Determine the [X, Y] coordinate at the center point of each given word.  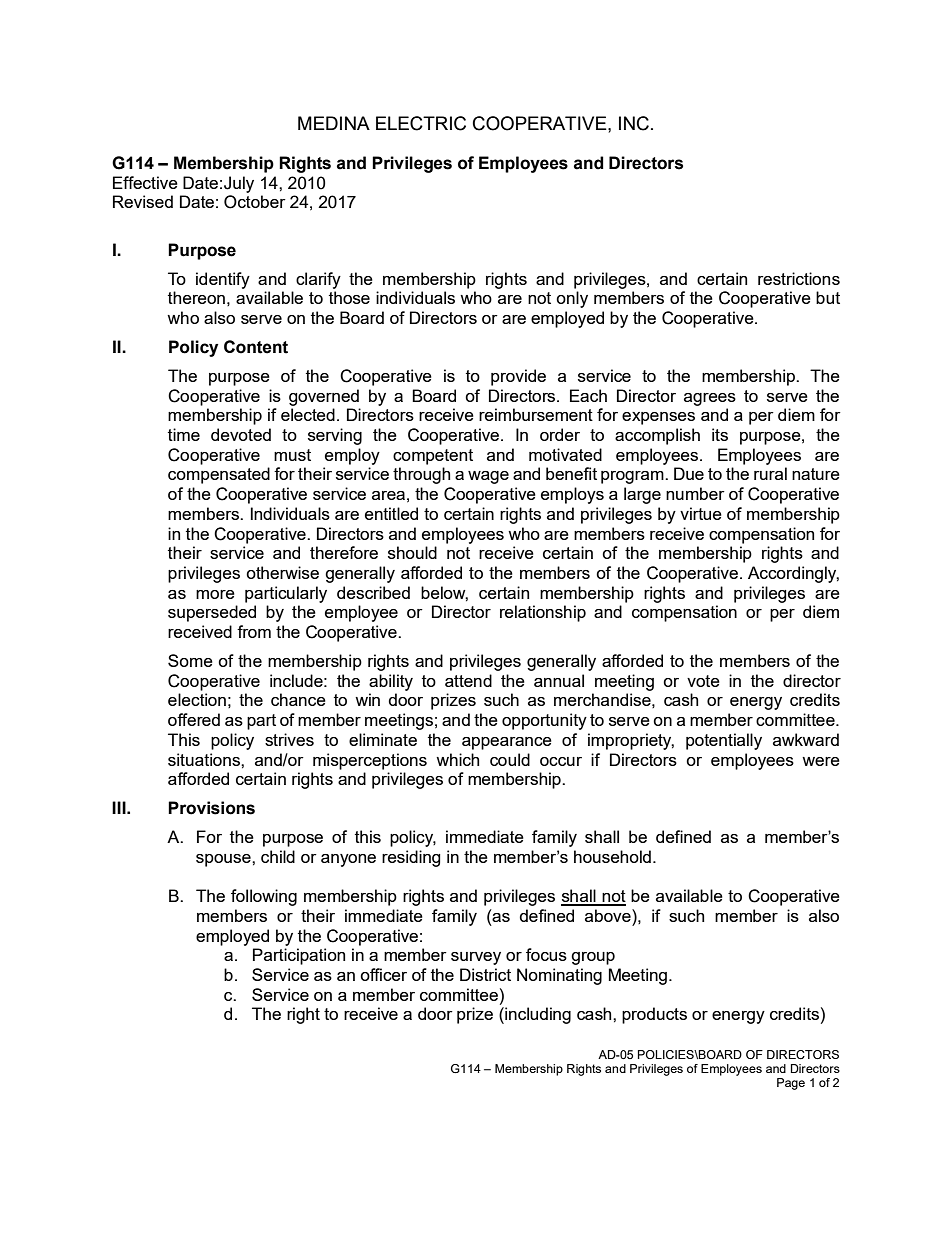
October [255, 202]
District [485, 974]
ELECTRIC [421, 123]
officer [383, 974]
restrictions [799, 278]
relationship [543, 613]
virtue [701, 513]
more [215, 594]
